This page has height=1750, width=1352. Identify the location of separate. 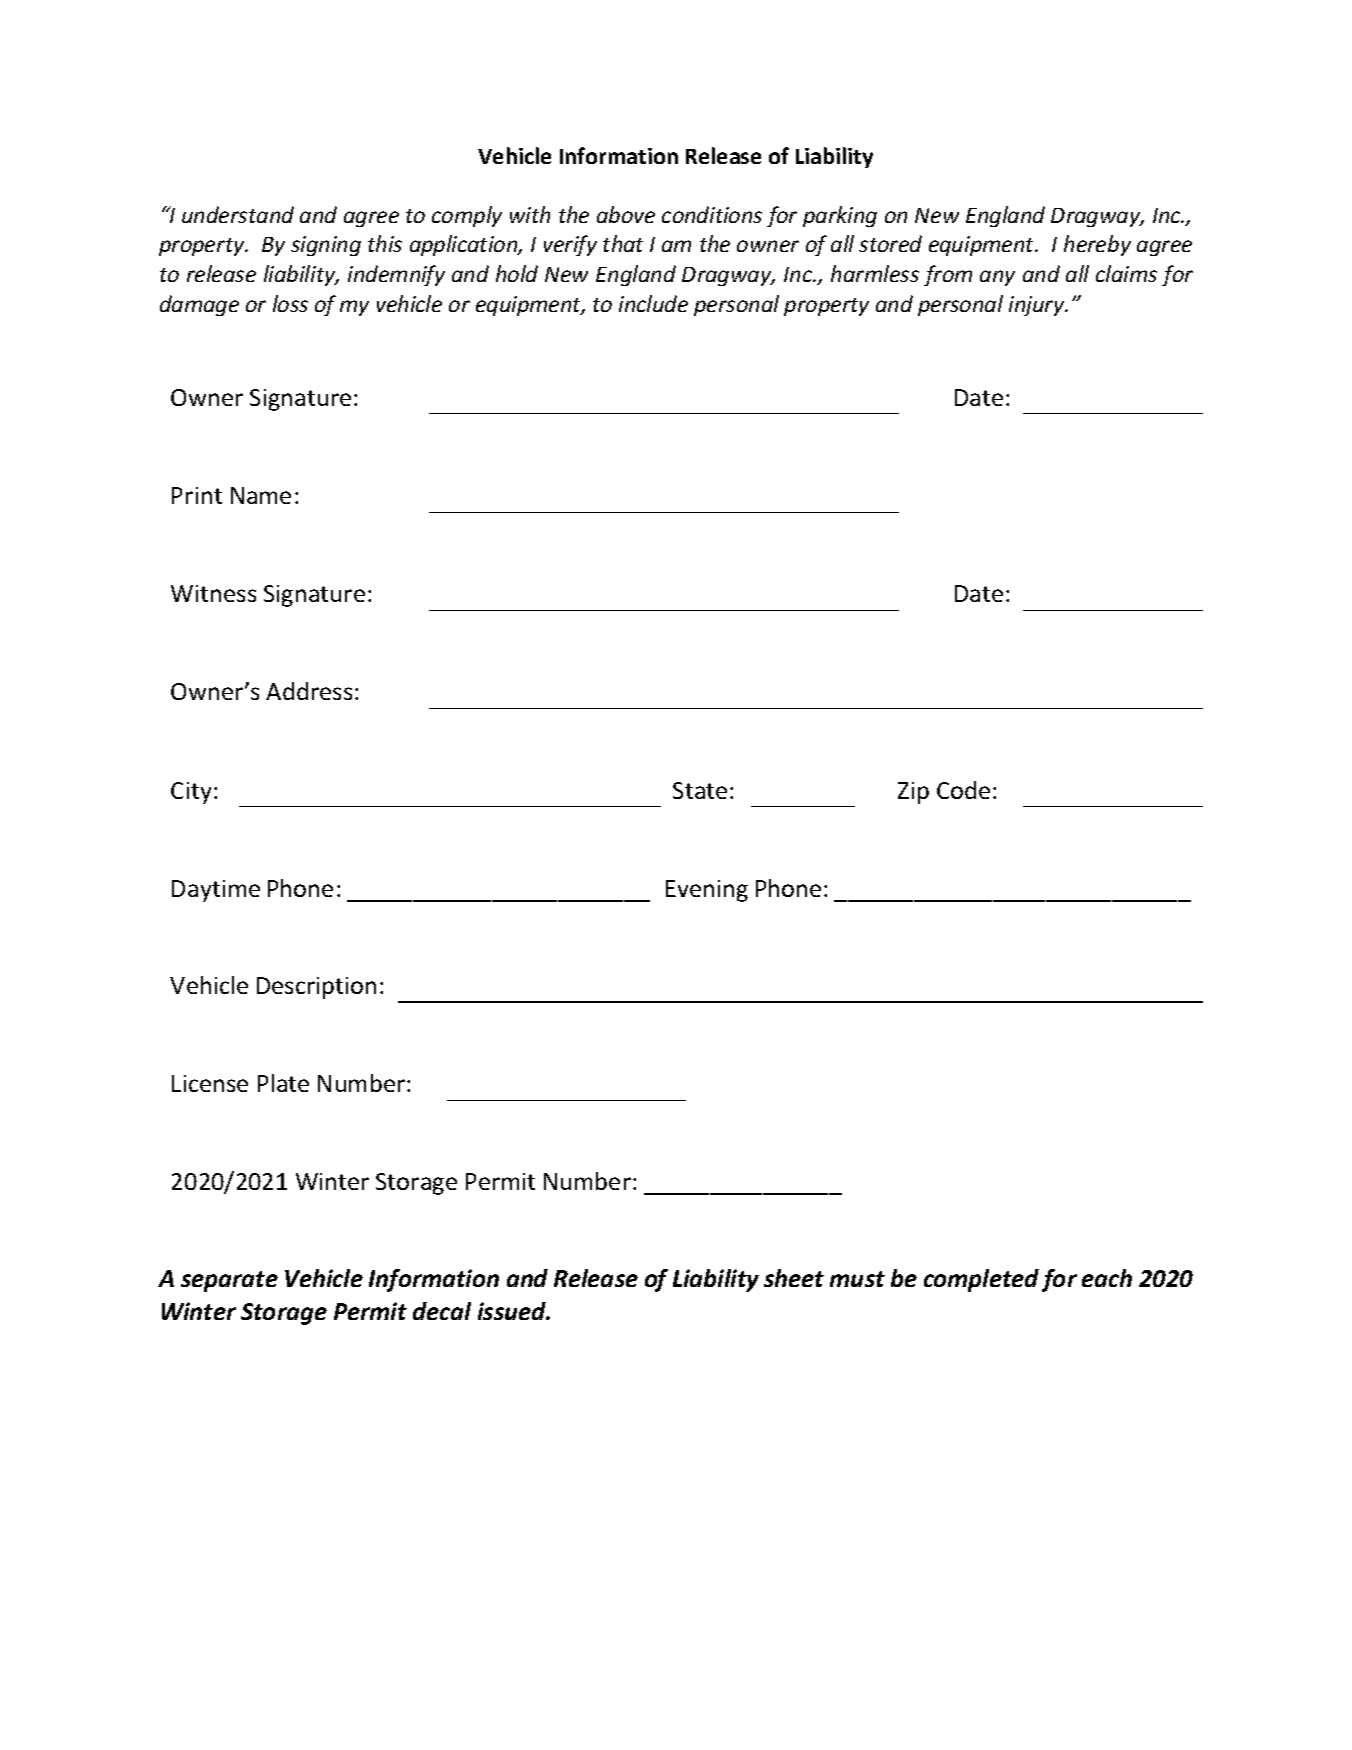
(229, 1281).
